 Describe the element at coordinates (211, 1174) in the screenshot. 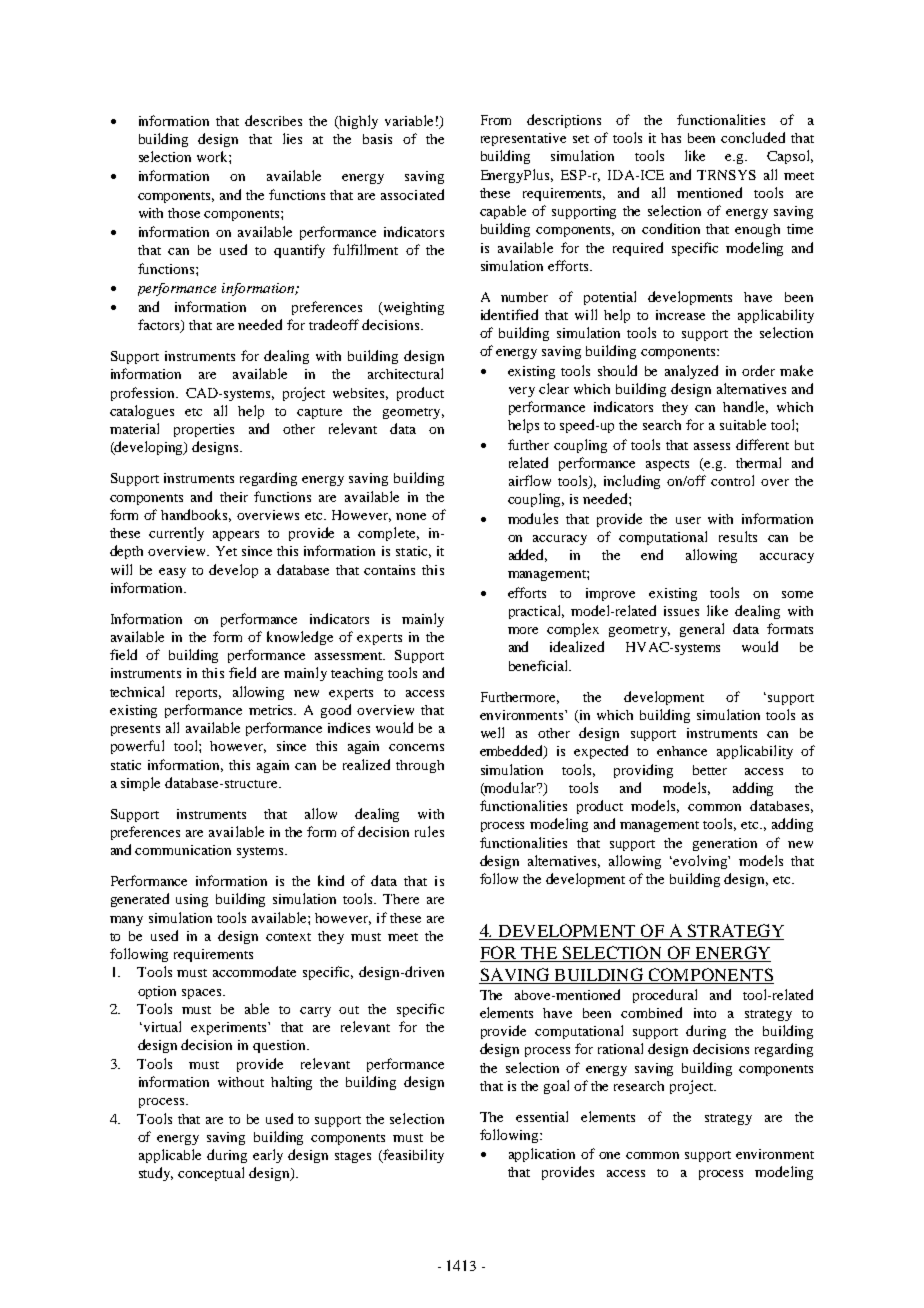

I see `conceptual` at that location.
